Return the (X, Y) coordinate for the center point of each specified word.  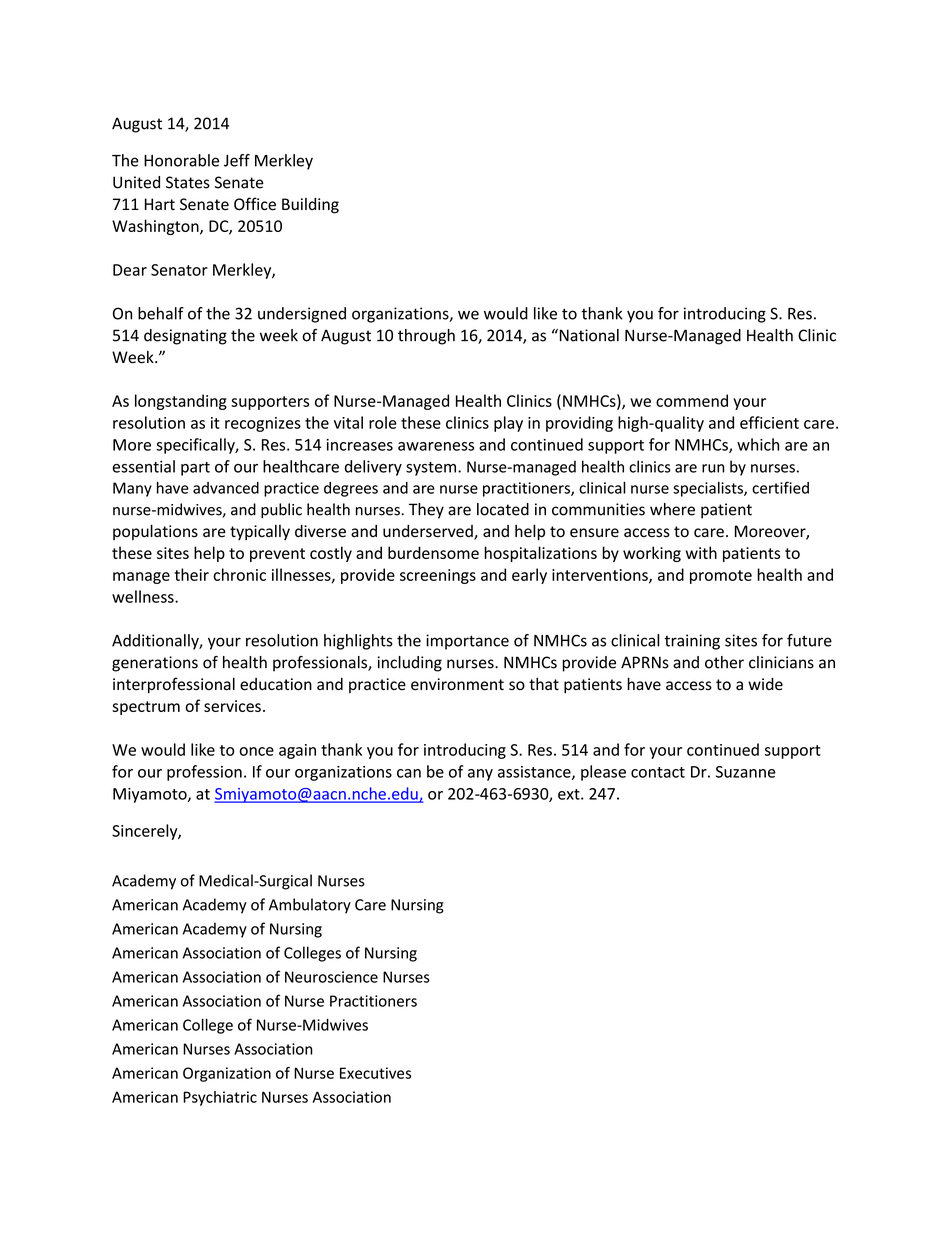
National (588, 335)
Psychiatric (220, 1098)
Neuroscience (331, 977)
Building (310, 206)
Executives (375, 1073)
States (188, 182)
